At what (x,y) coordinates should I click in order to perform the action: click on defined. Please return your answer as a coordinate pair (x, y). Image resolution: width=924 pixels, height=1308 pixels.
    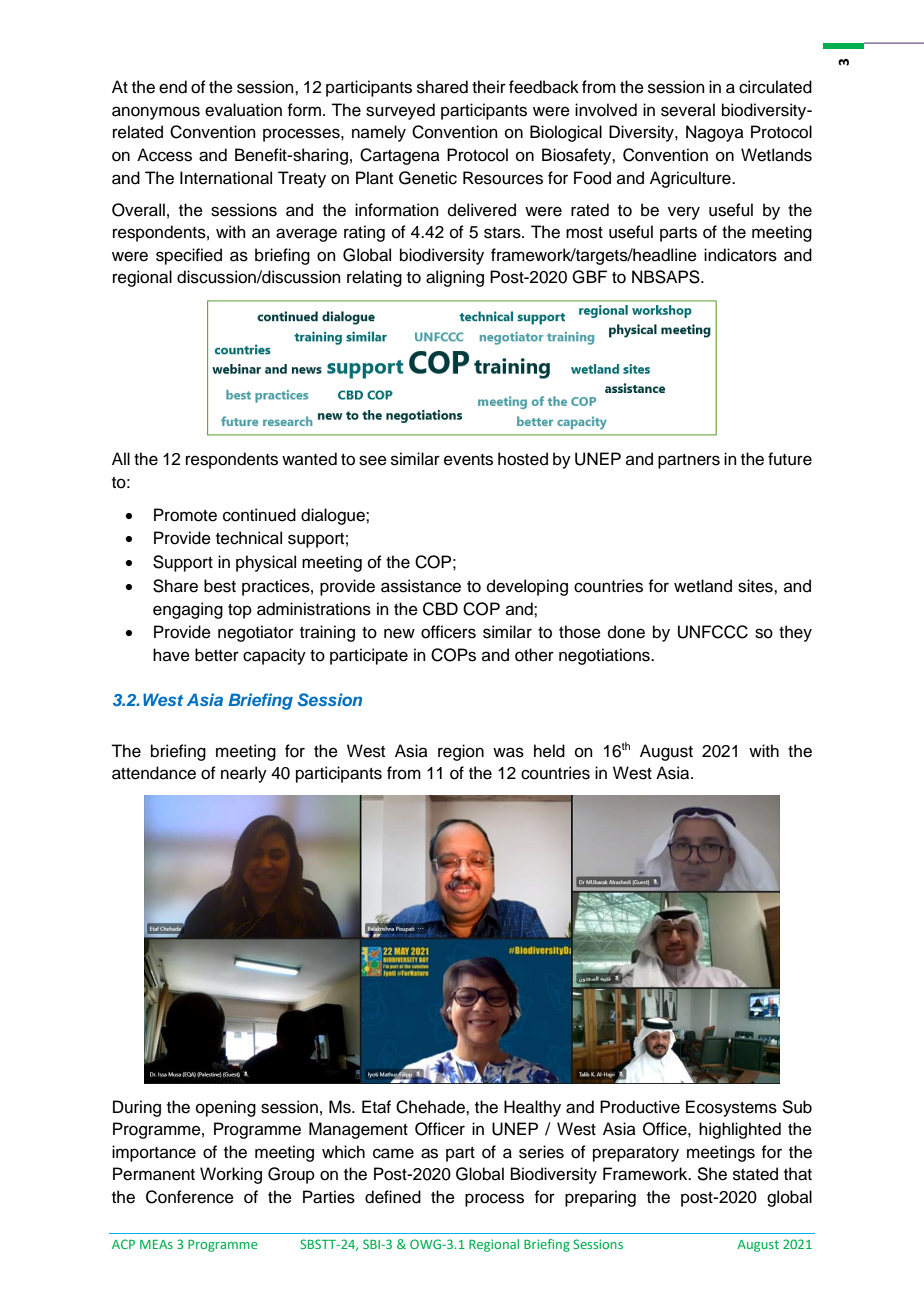
    Looking at the image, I should click on (393, 1197).
